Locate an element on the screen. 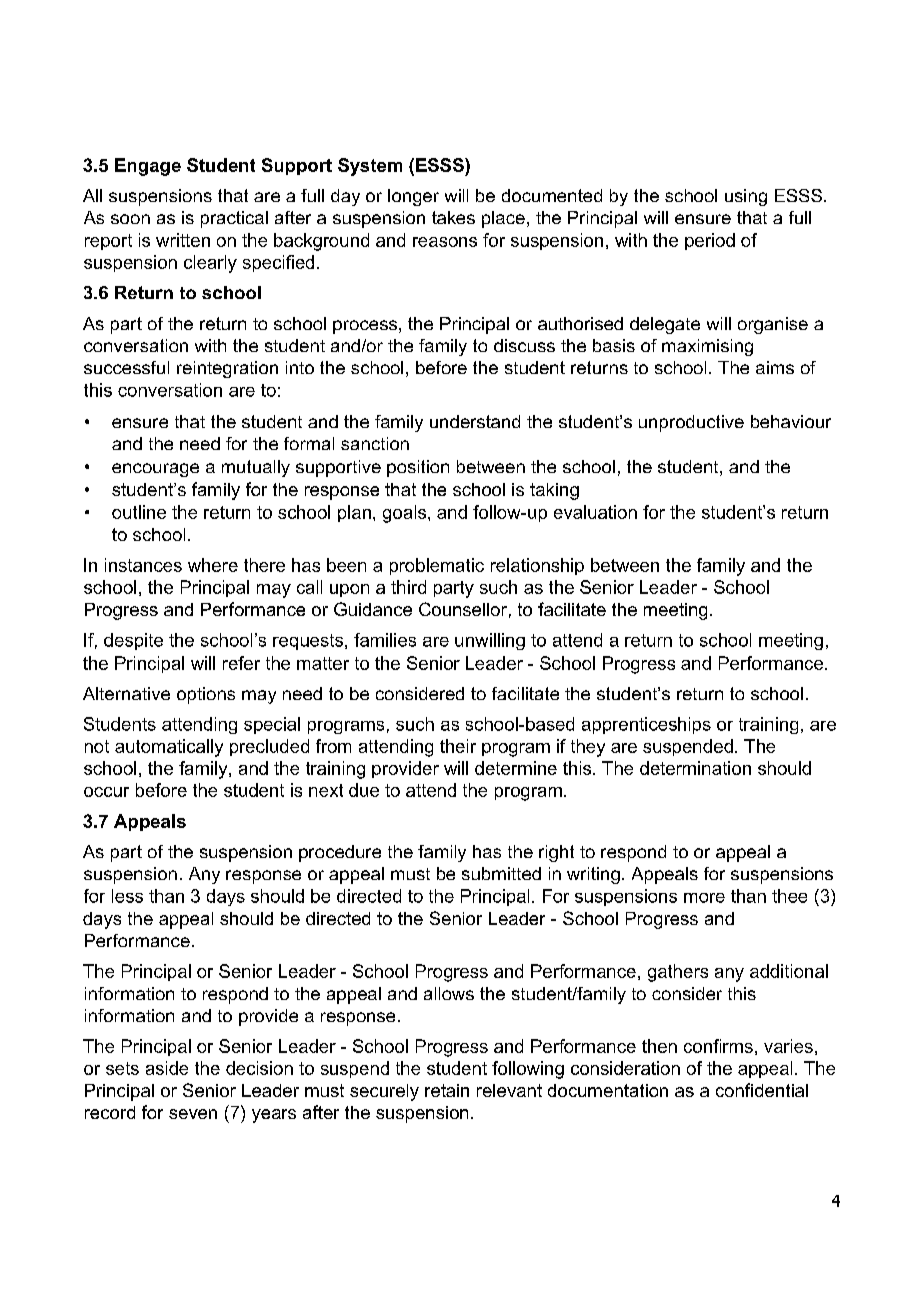 The width and height of the screenshot is (924, 1308). their is located at coordinates (458, 746).
